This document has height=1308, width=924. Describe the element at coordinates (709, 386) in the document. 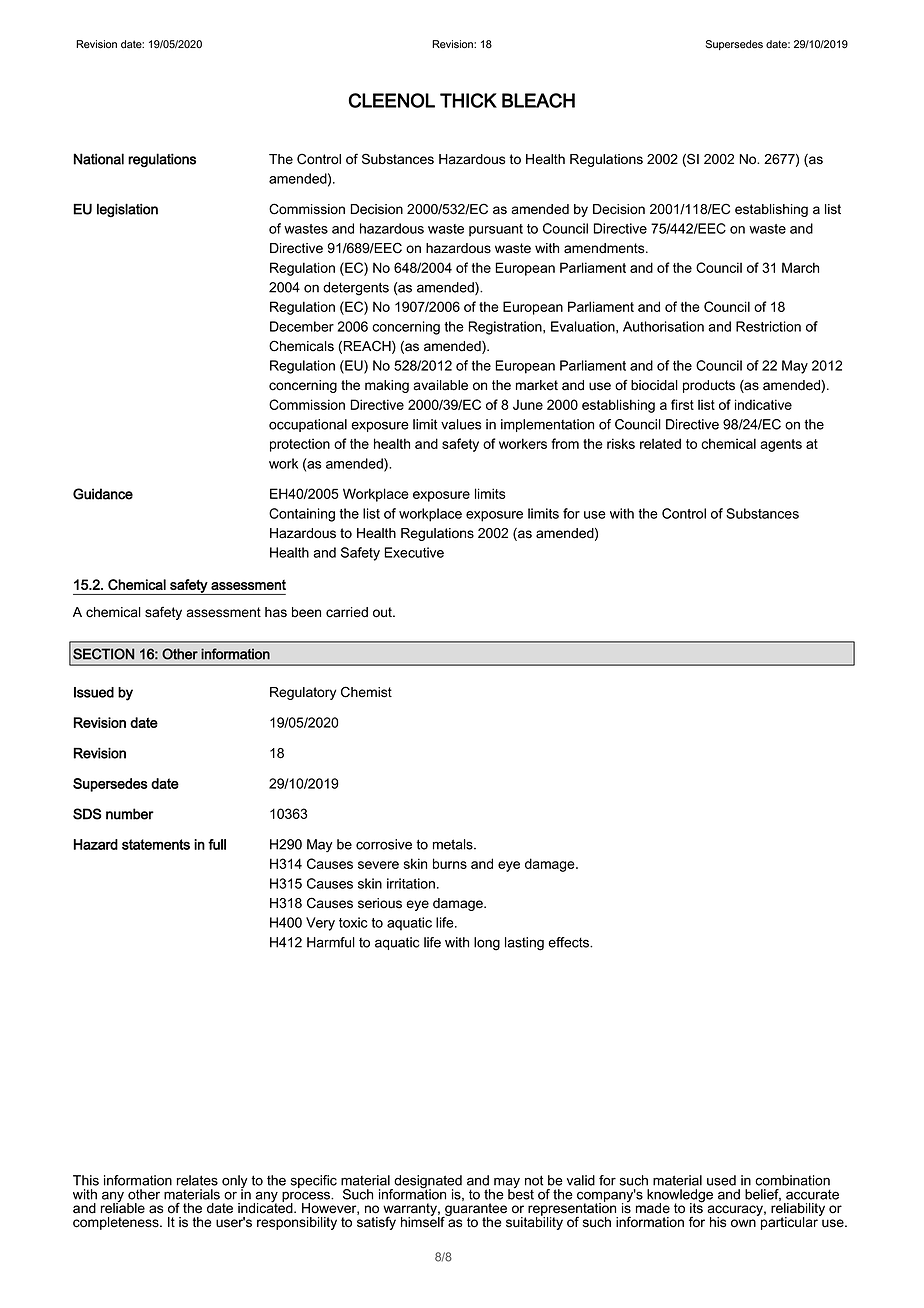

I see `products` at that location.
